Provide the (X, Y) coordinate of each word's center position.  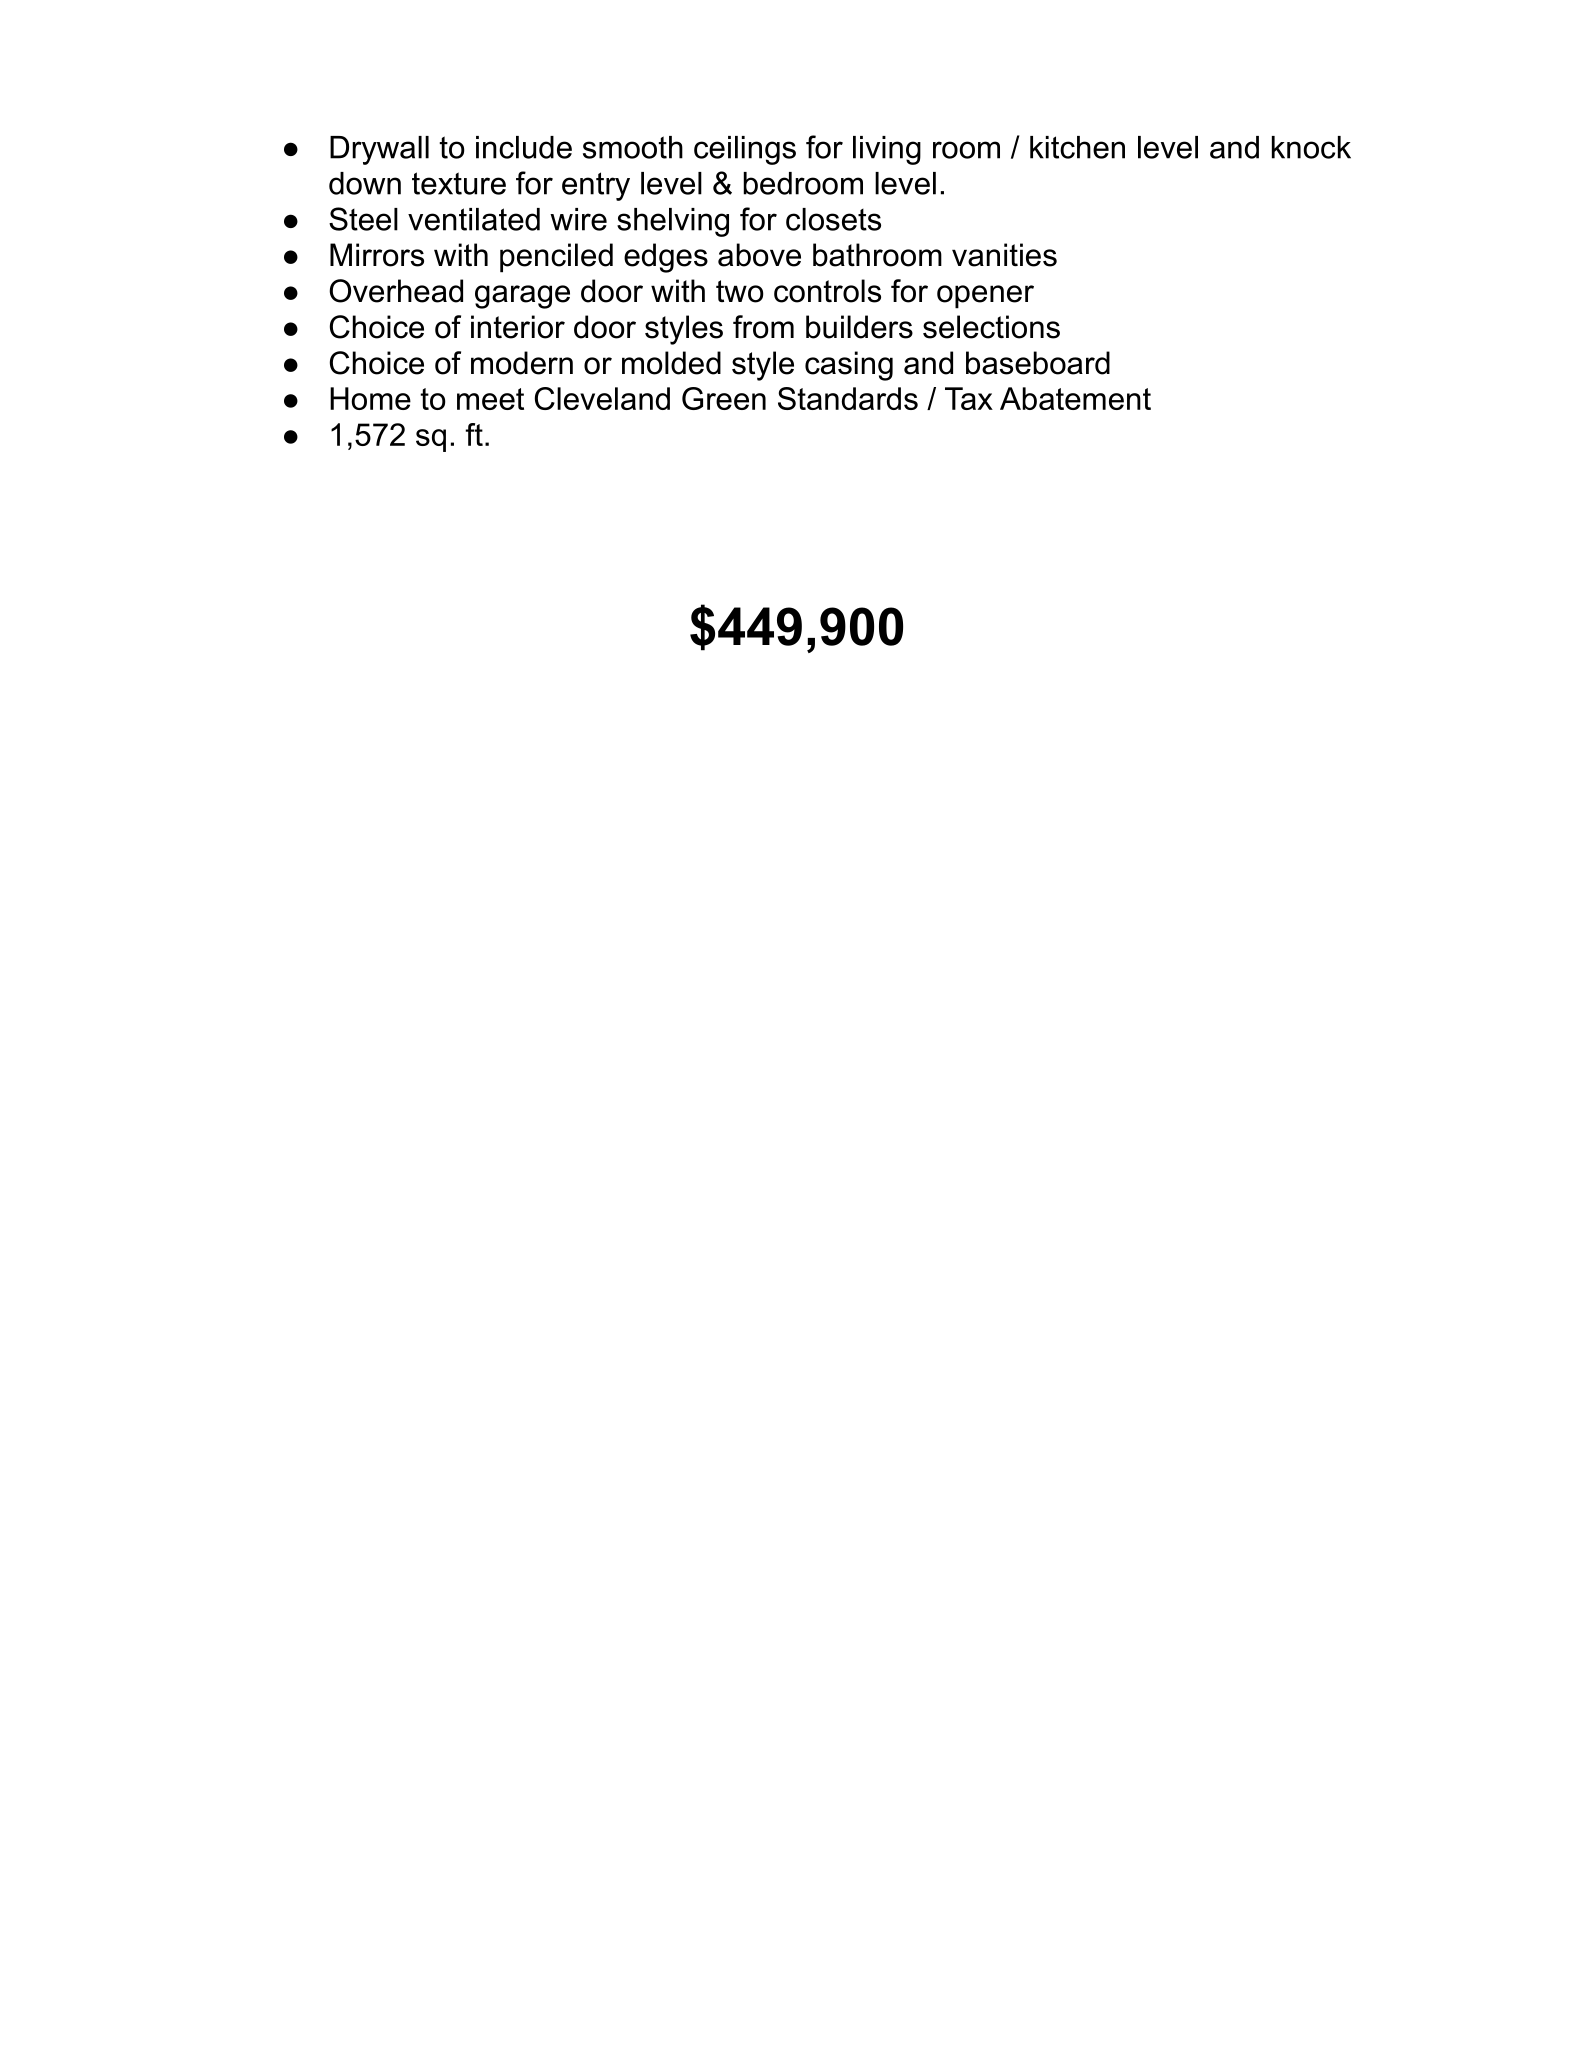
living (887, 150)
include (524, 147)
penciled (556, 258)
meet (490, 399)
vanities (1004, 255)
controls (827, 291)
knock (1311, 147)
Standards (848, 398)
